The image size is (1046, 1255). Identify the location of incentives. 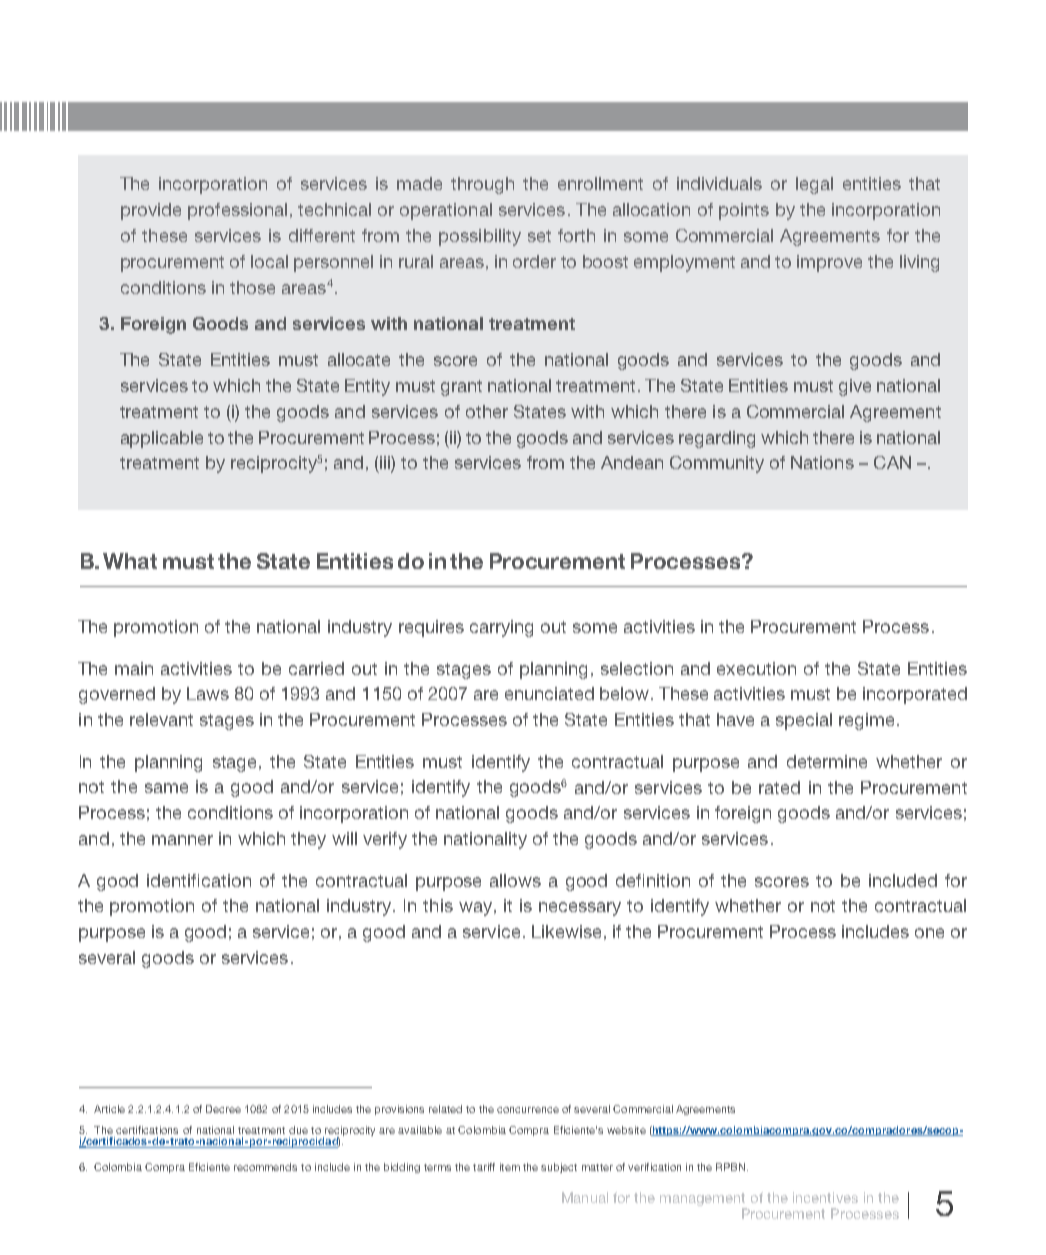
(825, 1197).
